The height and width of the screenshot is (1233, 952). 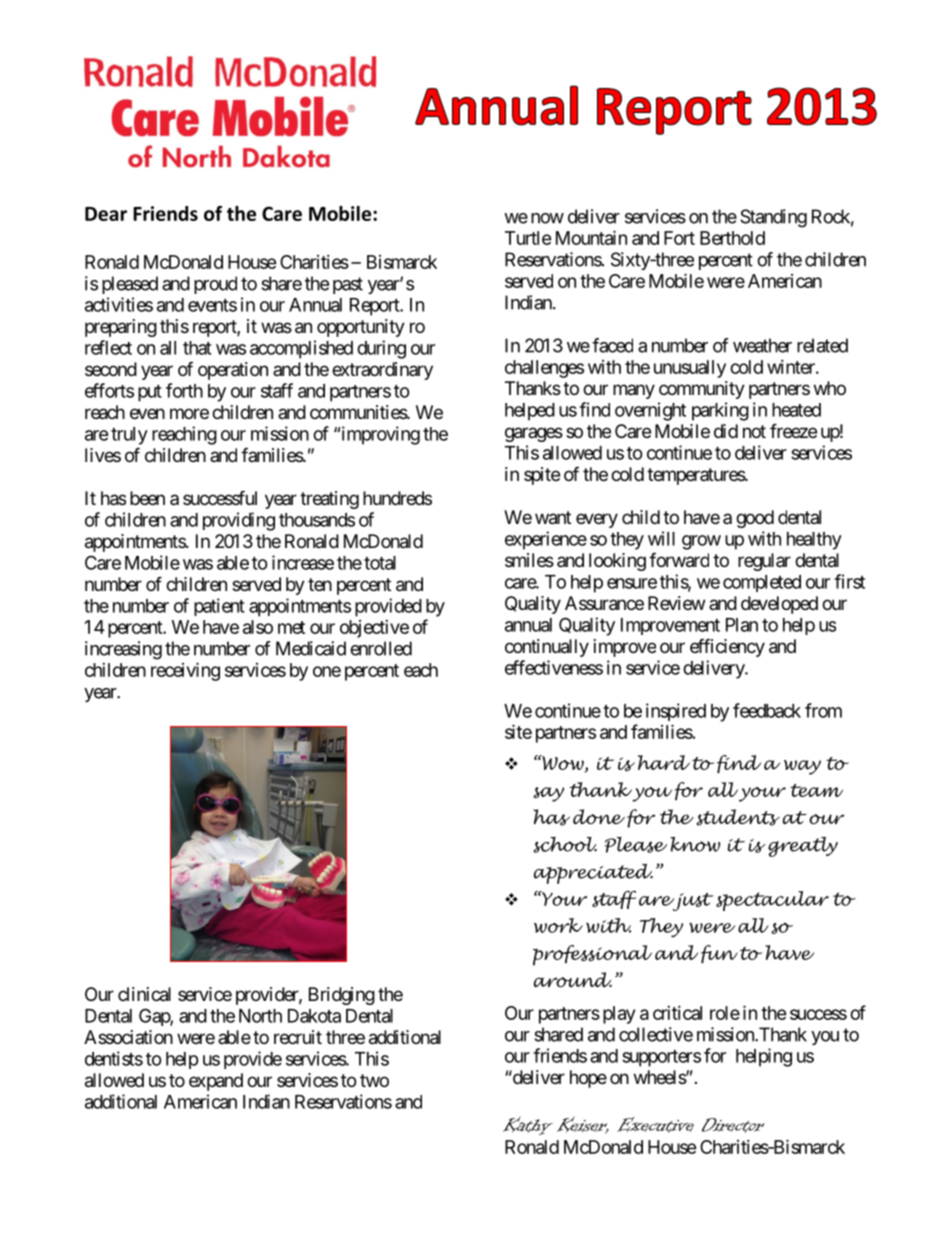 What do you see at coordinates (215, 285) in the screenshot?
I see `proud` at bounding box center [215, 285].
